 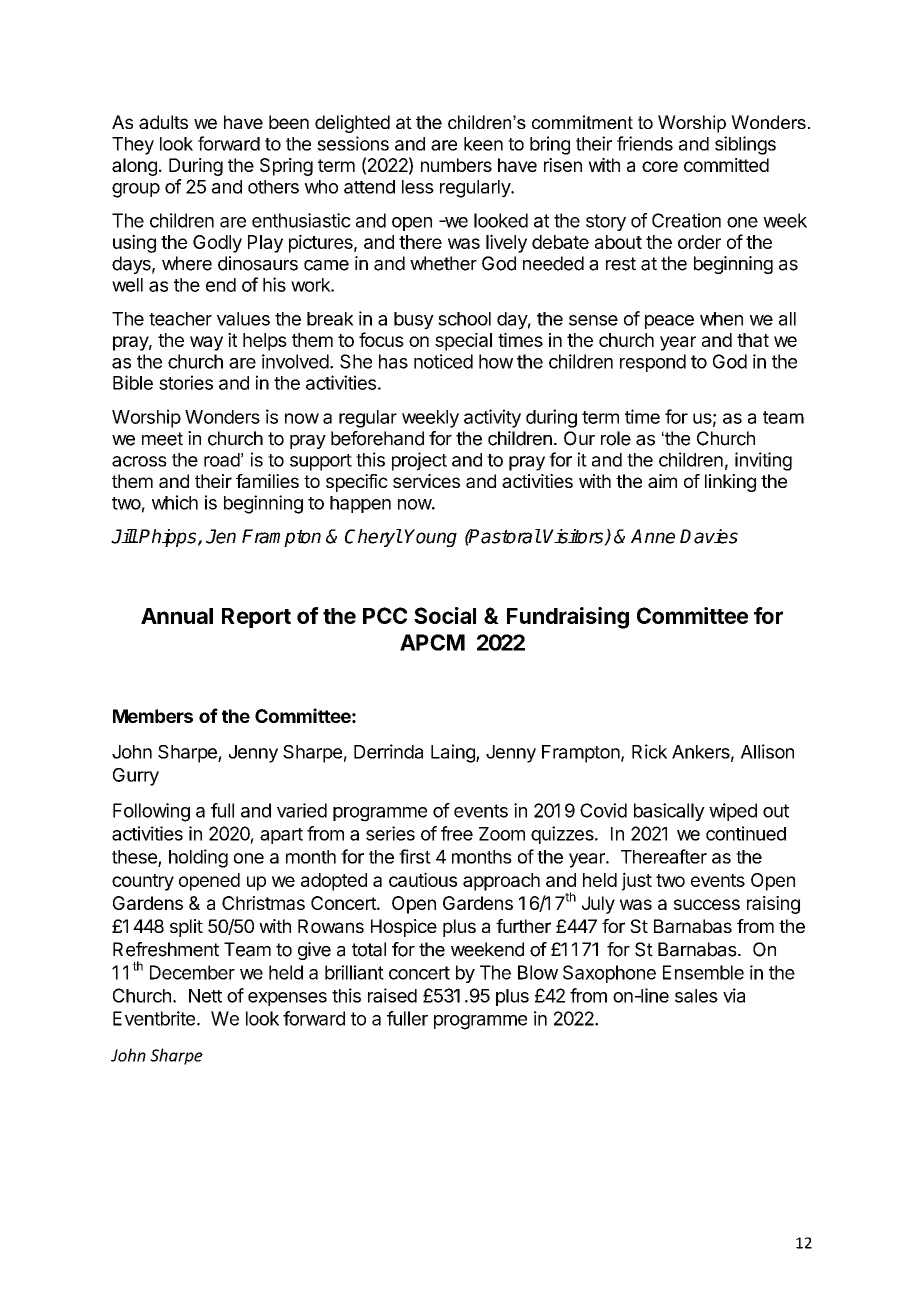 I want to click on services, so click(x=426, y=481).
